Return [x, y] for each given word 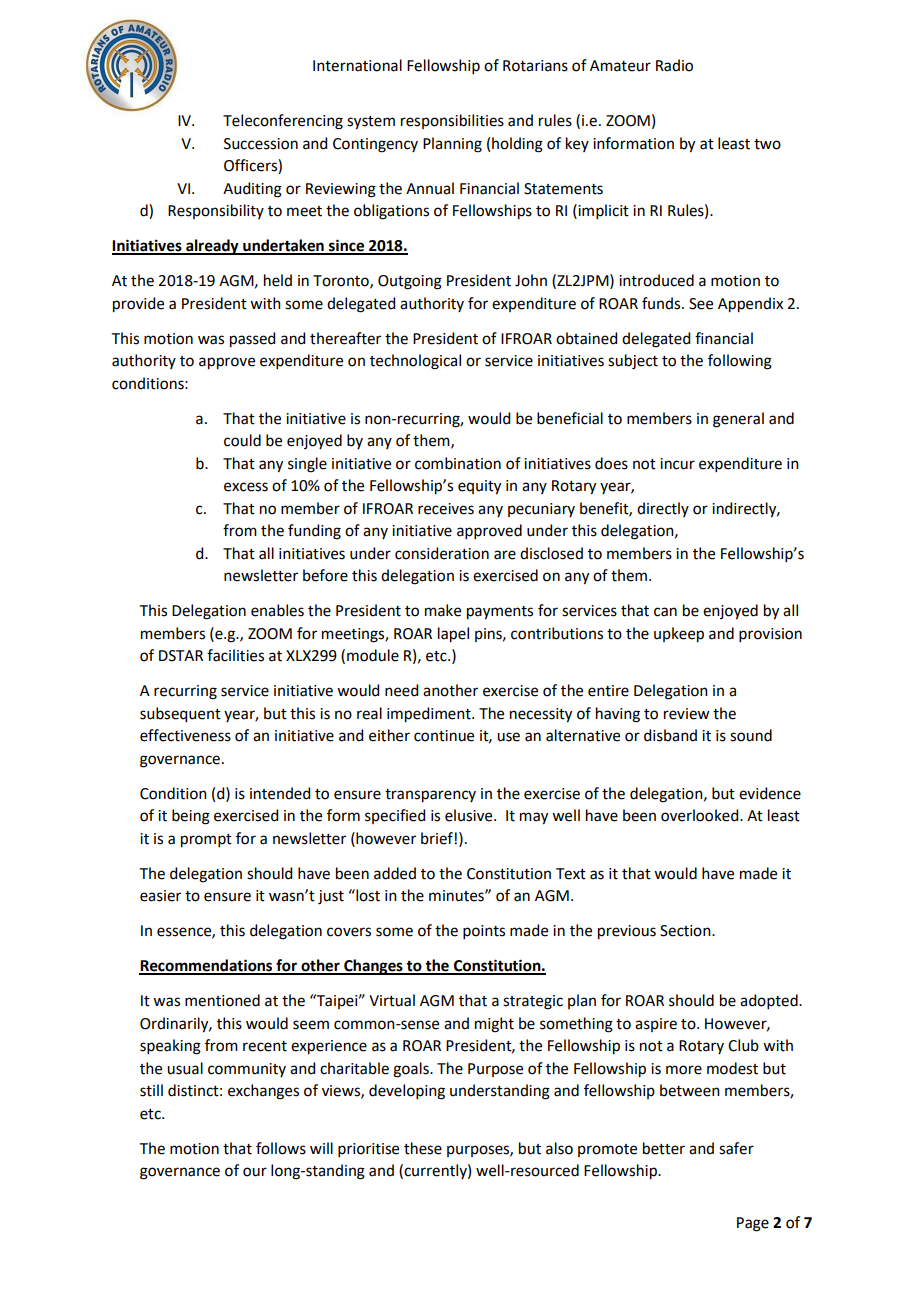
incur [677, 464]
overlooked [701, 815]
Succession [261, 144]
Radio [674, 65]
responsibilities [452, 121]
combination [458, 463]
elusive [470, 815]
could [242, 440]
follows [281, 1148]
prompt [206, 841]
